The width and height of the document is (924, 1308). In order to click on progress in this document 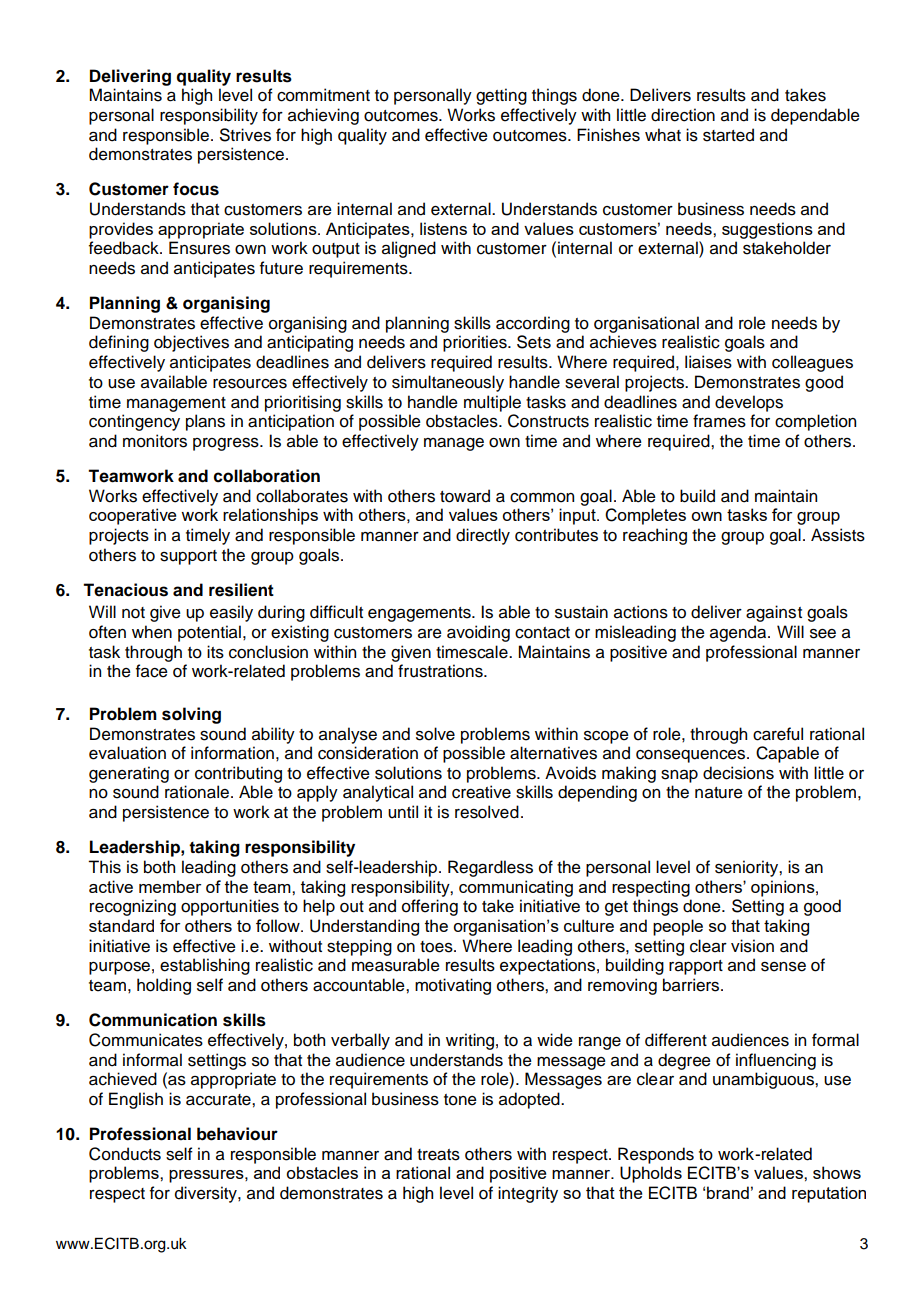, I will do `click(227, 444)`.
